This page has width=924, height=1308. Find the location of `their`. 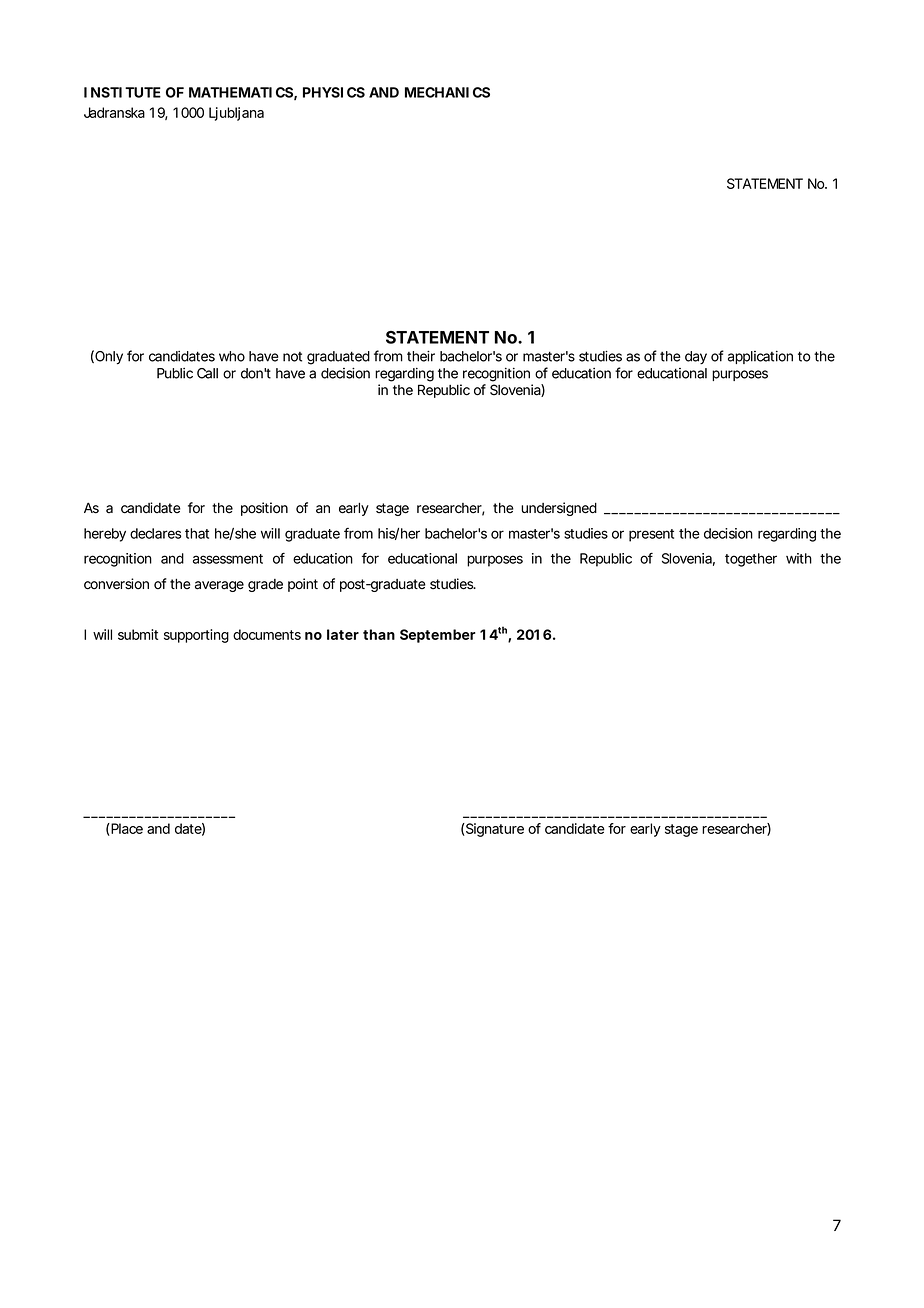

their is located at coordinates (421, 356).
